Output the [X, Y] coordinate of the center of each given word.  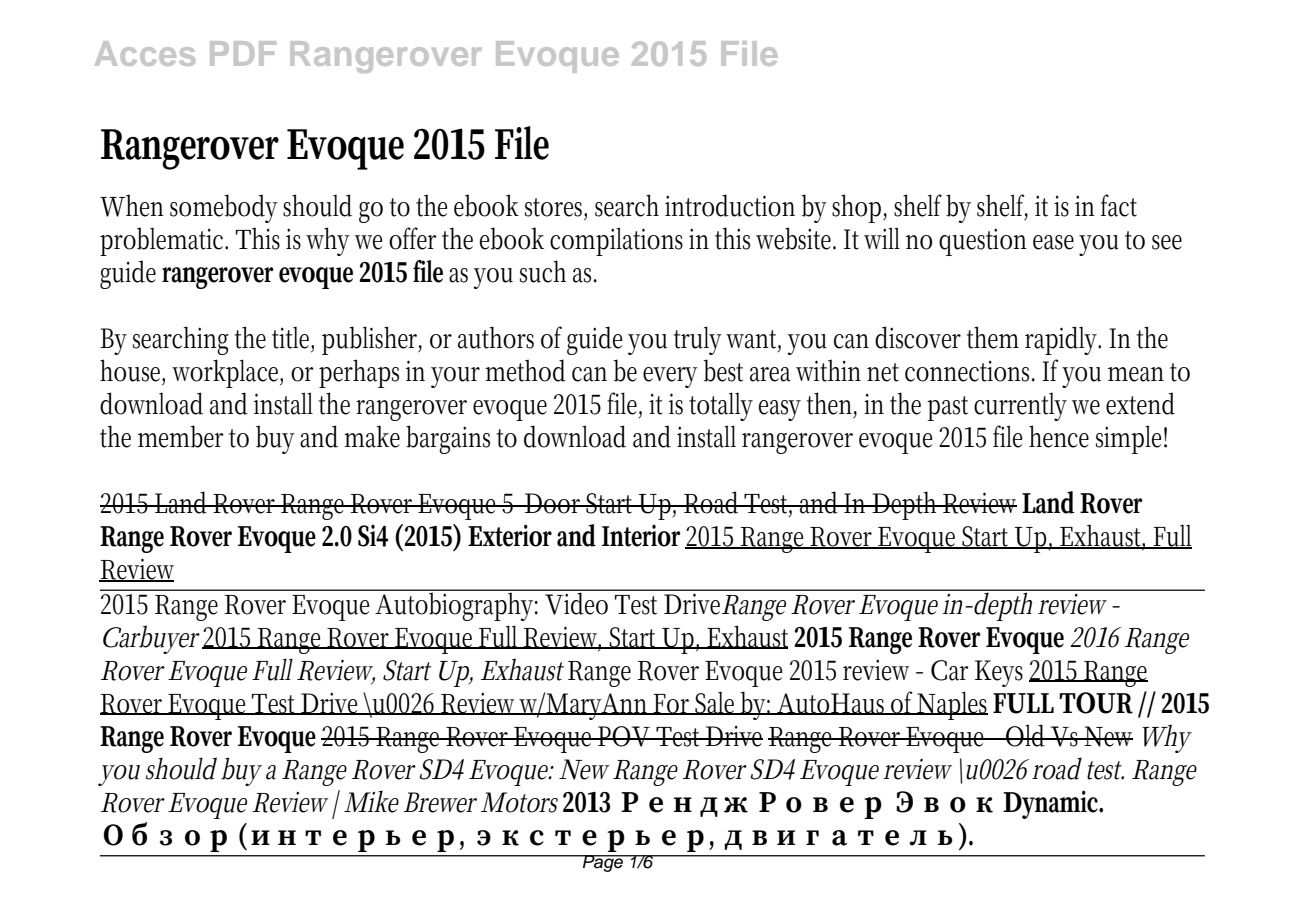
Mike [371, 801]
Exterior [510, 535]
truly [698, 340]
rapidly [1063, 340]
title [293, 339]
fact [1119, 205]
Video [577, 602]
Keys [999, 673]
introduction [730, 205]
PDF [243, 53]
